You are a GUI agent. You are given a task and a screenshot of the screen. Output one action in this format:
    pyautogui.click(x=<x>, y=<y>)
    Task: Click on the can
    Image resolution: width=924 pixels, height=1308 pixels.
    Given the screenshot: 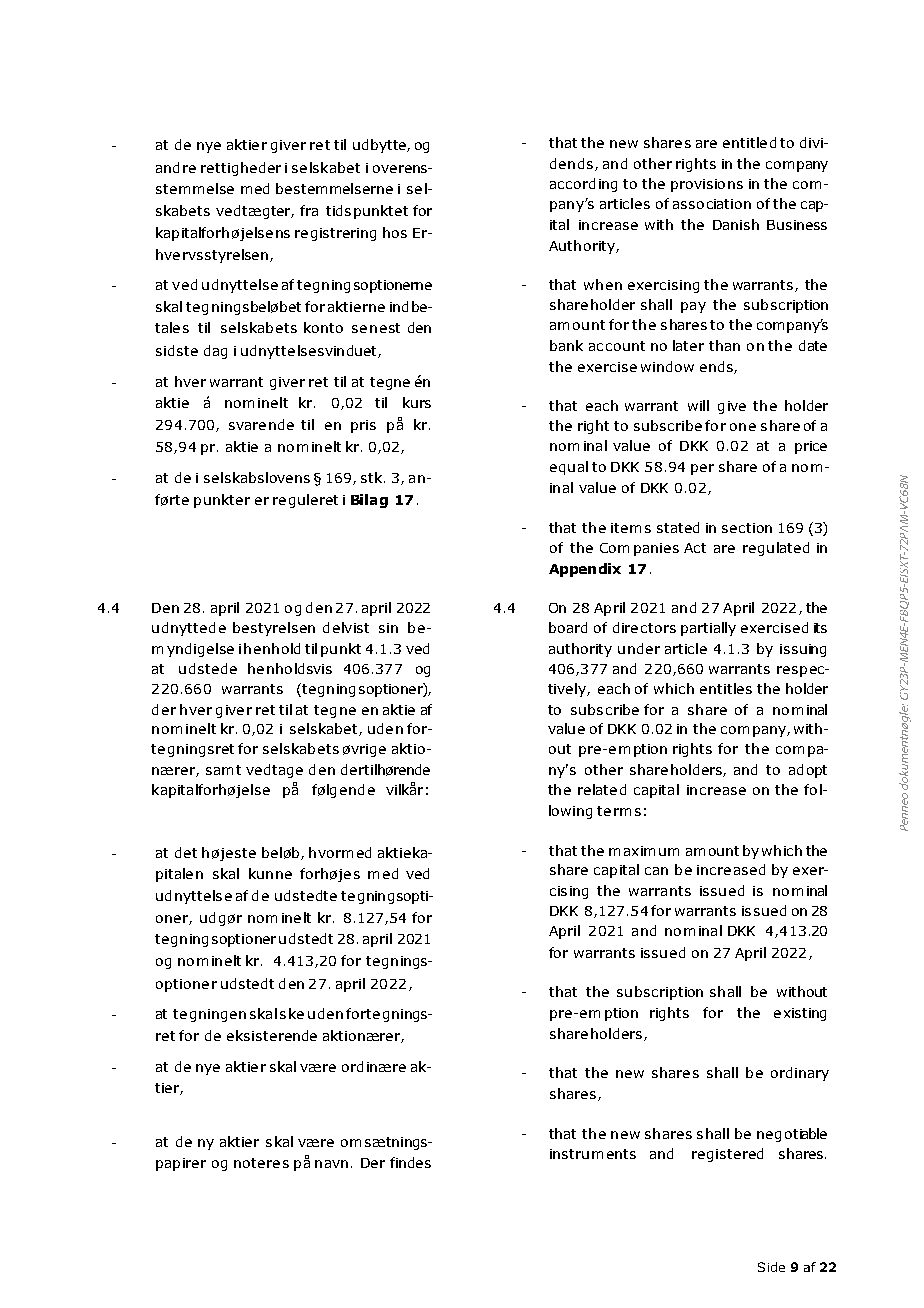 What is the action you would take?
    pyautogui.click(x=656, y=871)
